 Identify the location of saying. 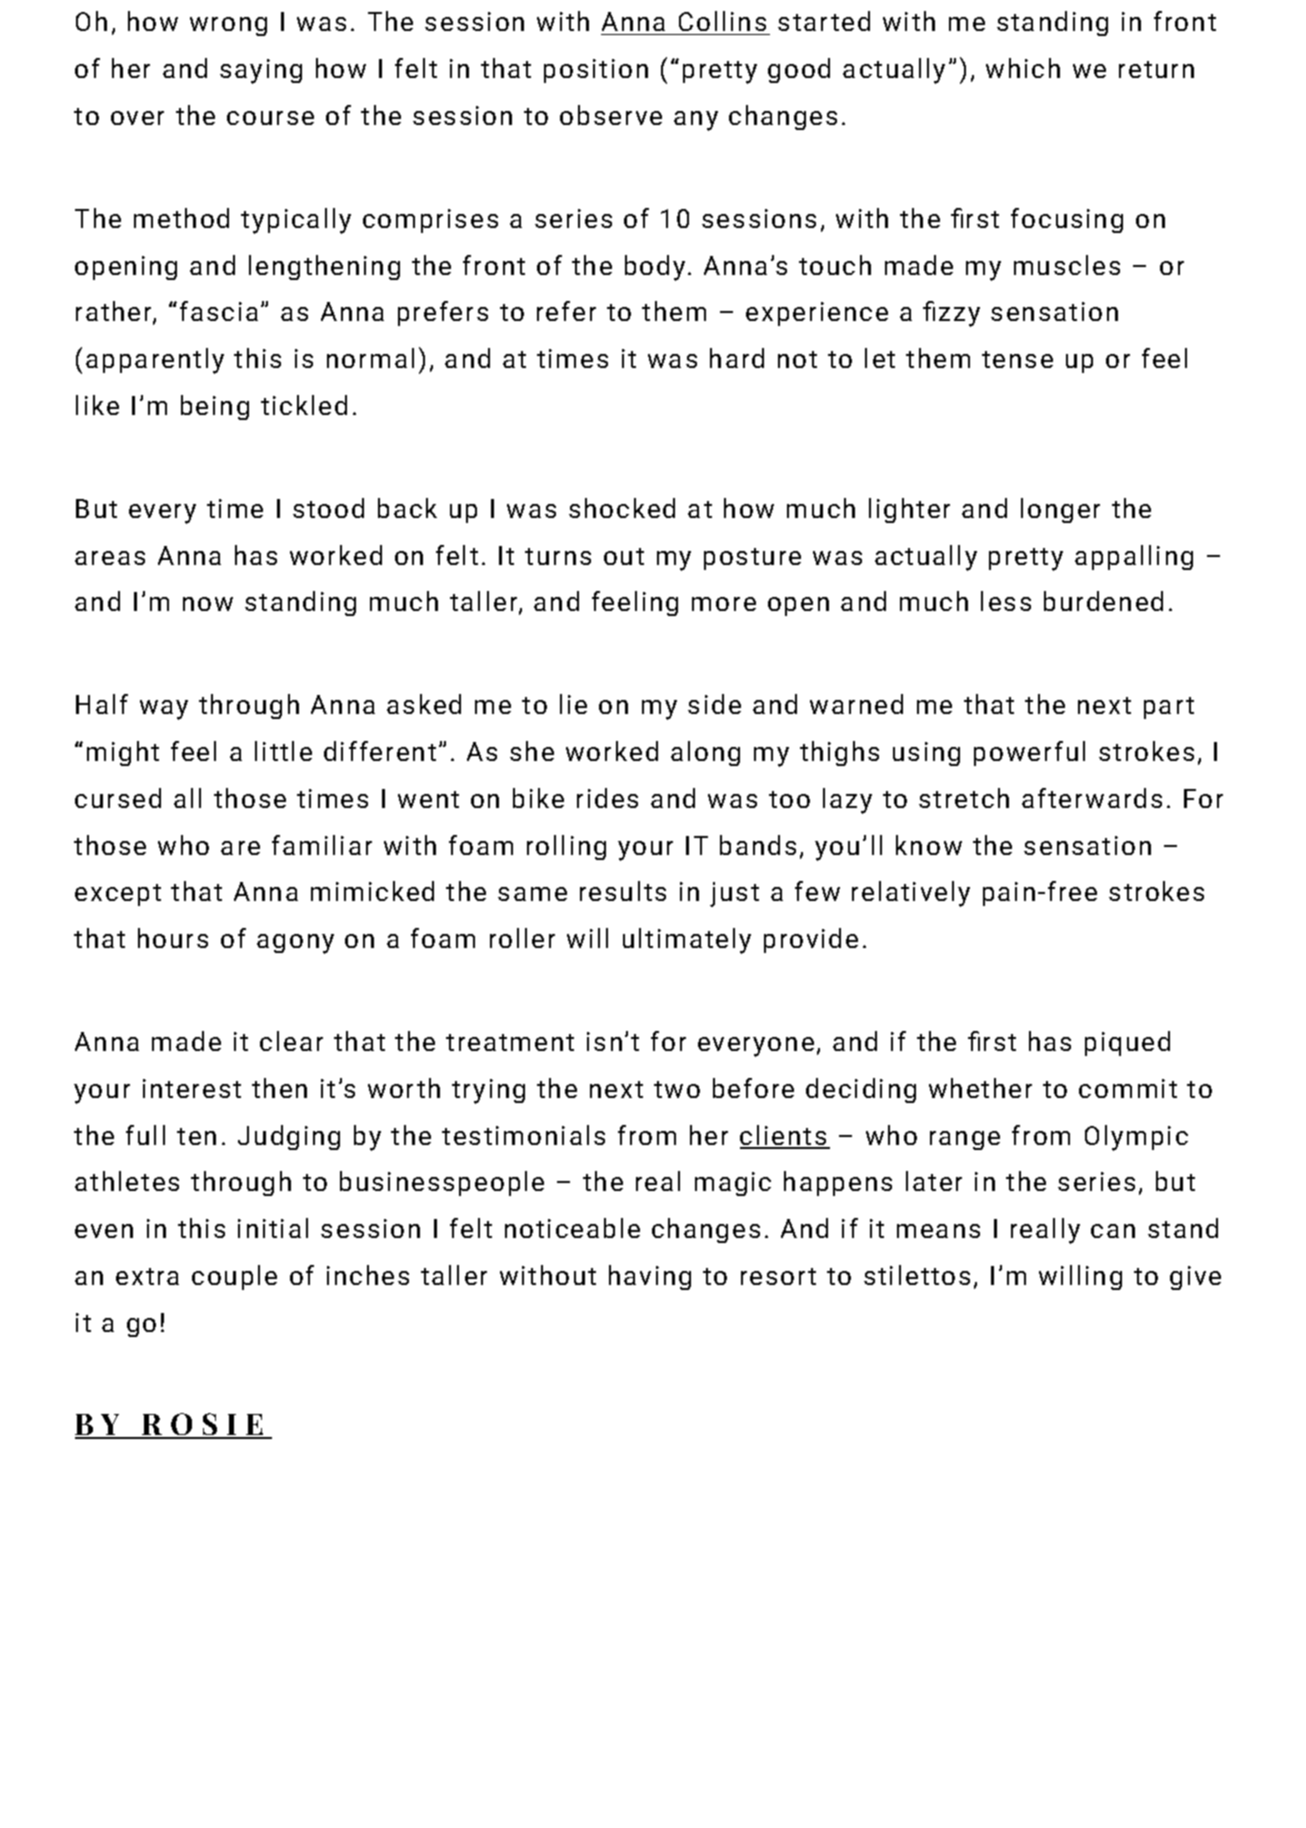
(261, 71).
